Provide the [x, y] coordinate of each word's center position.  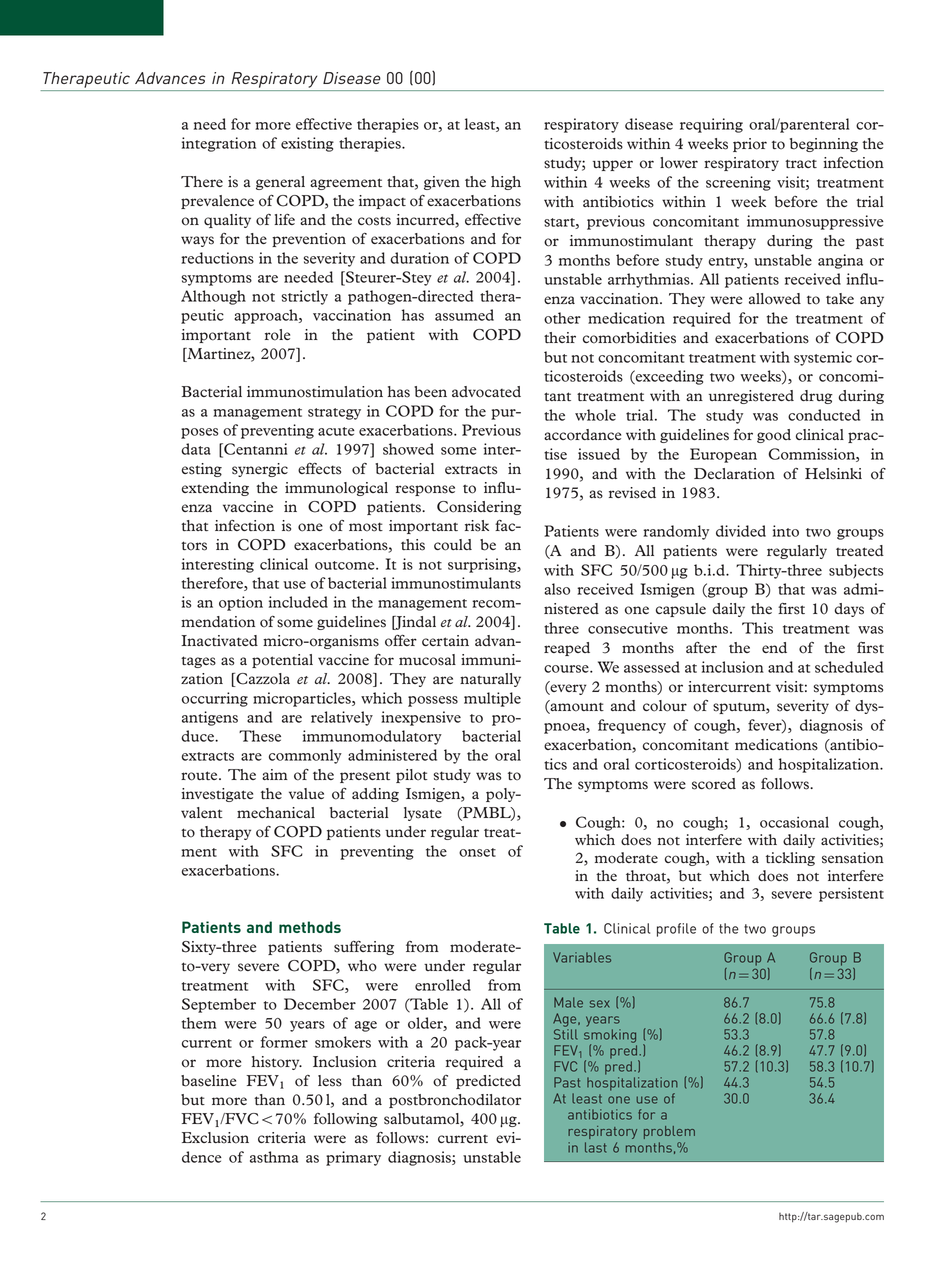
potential [282, 661]
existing [307, 144]
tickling [790, 859]
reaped [567, 649]
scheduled [849, 667]
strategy [334, 414]
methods [310, 927]
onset [477, 852]
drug [816, 397]
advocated [486, 392]
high [506, 183]
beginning [824, 145]
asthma [274, 1157]
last [595, 1147]
